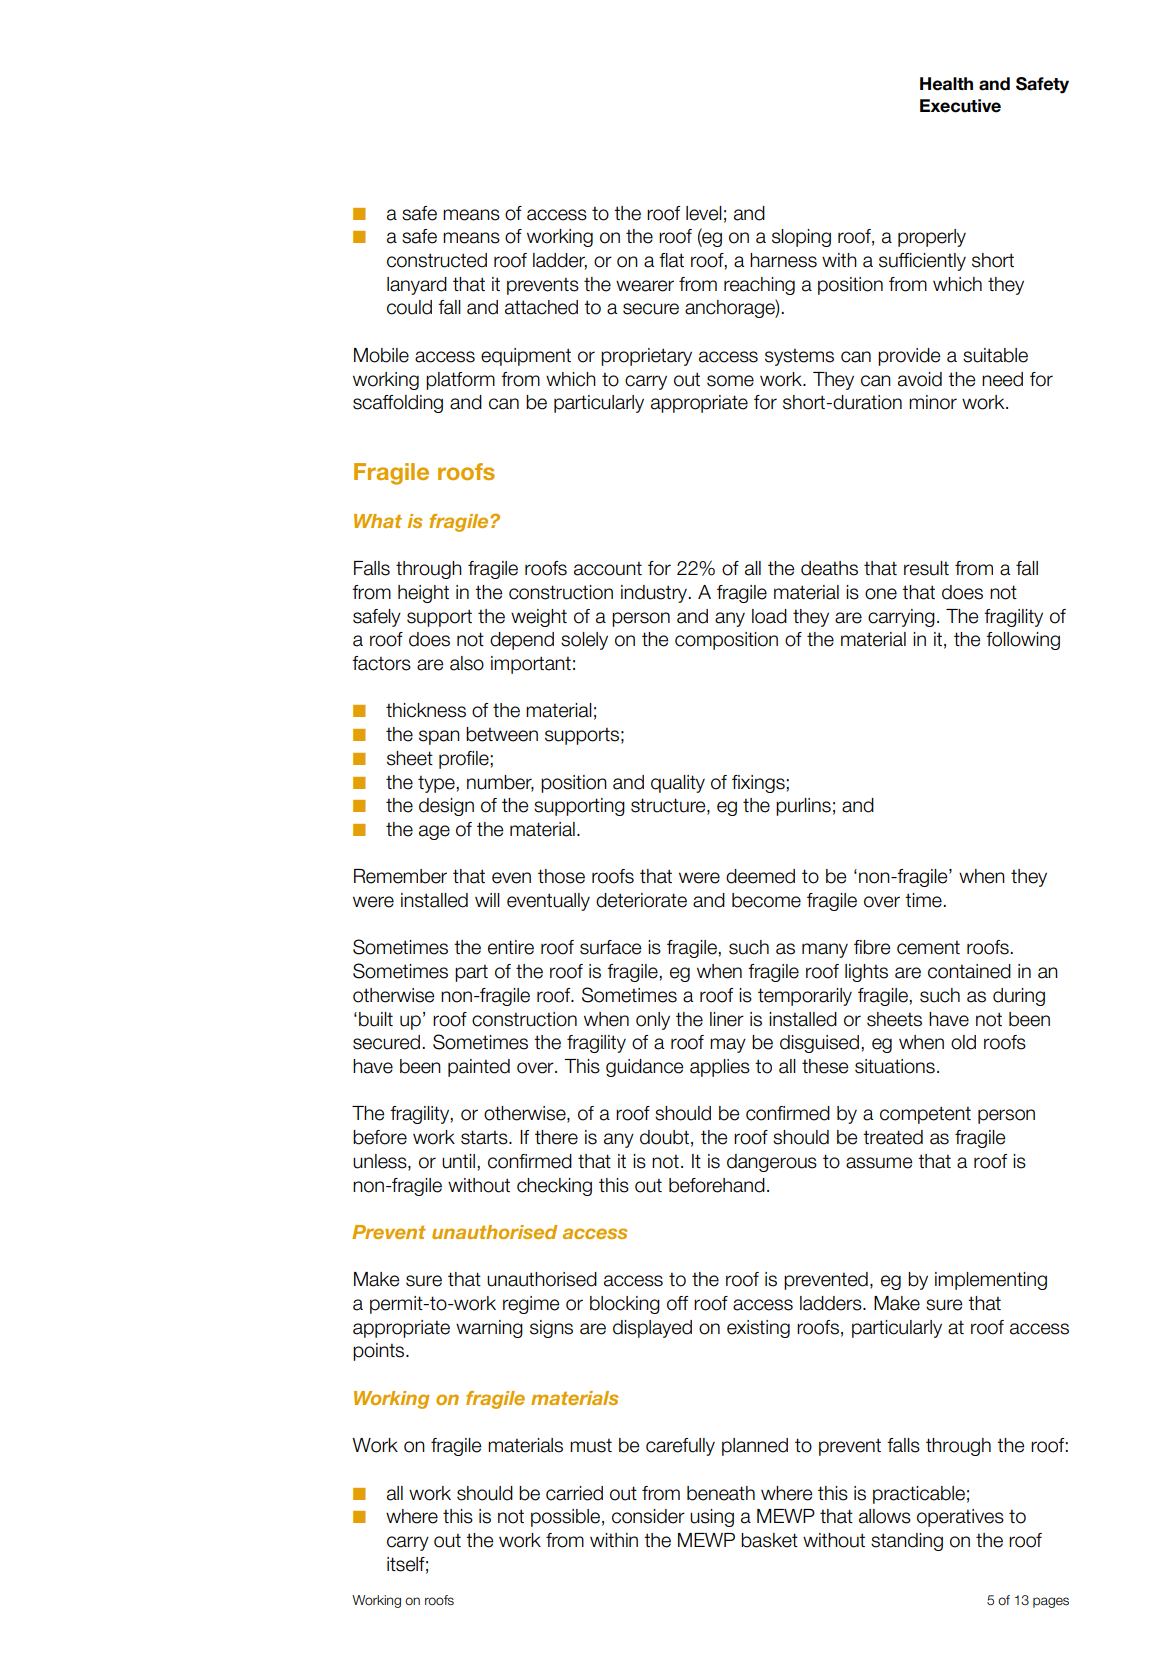 The width and height of the document is (1176, 1663). I want to click on Executive, so click(960, 106).
